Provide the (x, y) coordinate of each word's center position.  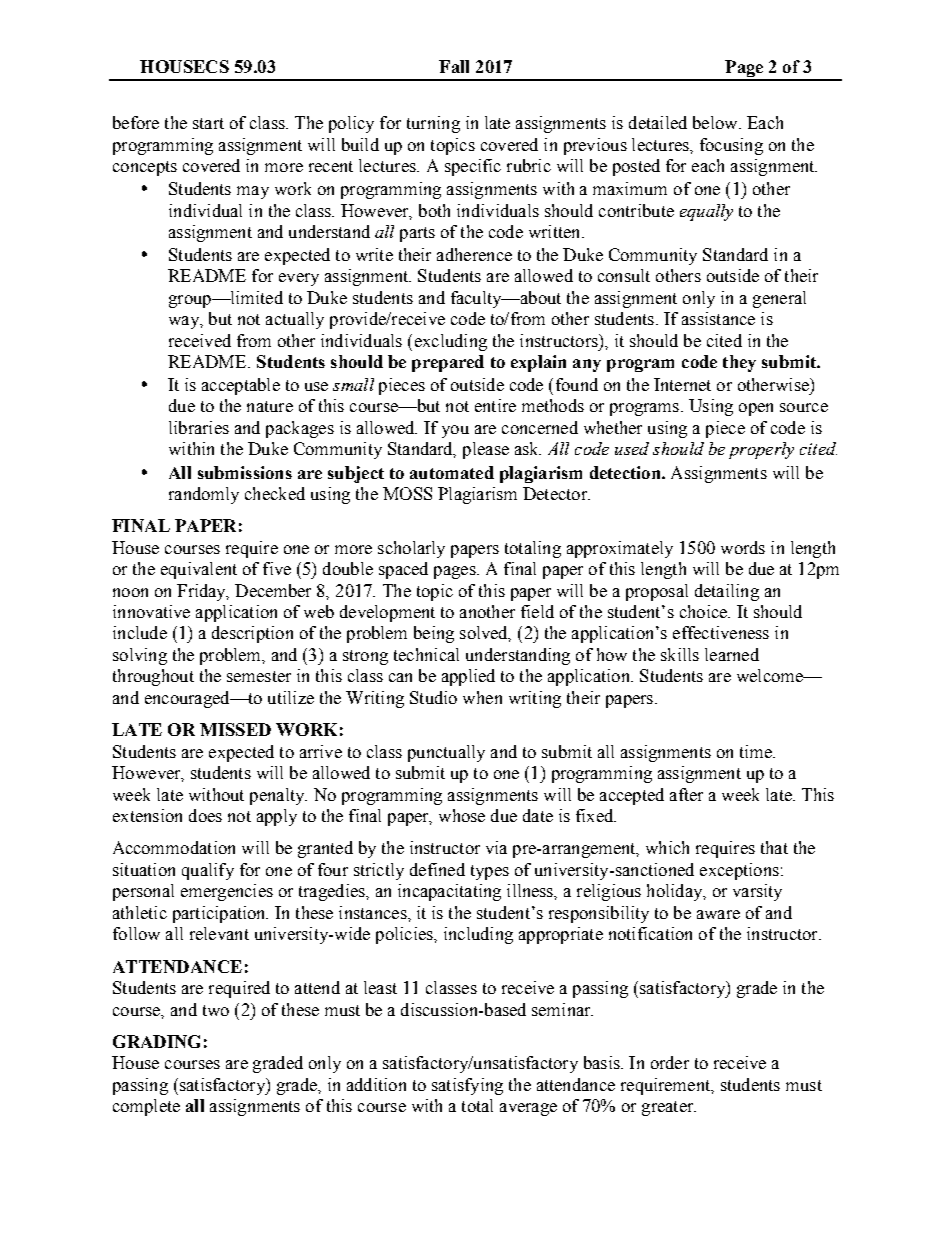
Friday (202, 592)
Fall (454, 66)
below (716, 122)
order (670, 1062)
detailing (727, 592)
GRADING (156, 1041)
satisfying (467, 1086)
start (208, 123)
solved (485, 634)
